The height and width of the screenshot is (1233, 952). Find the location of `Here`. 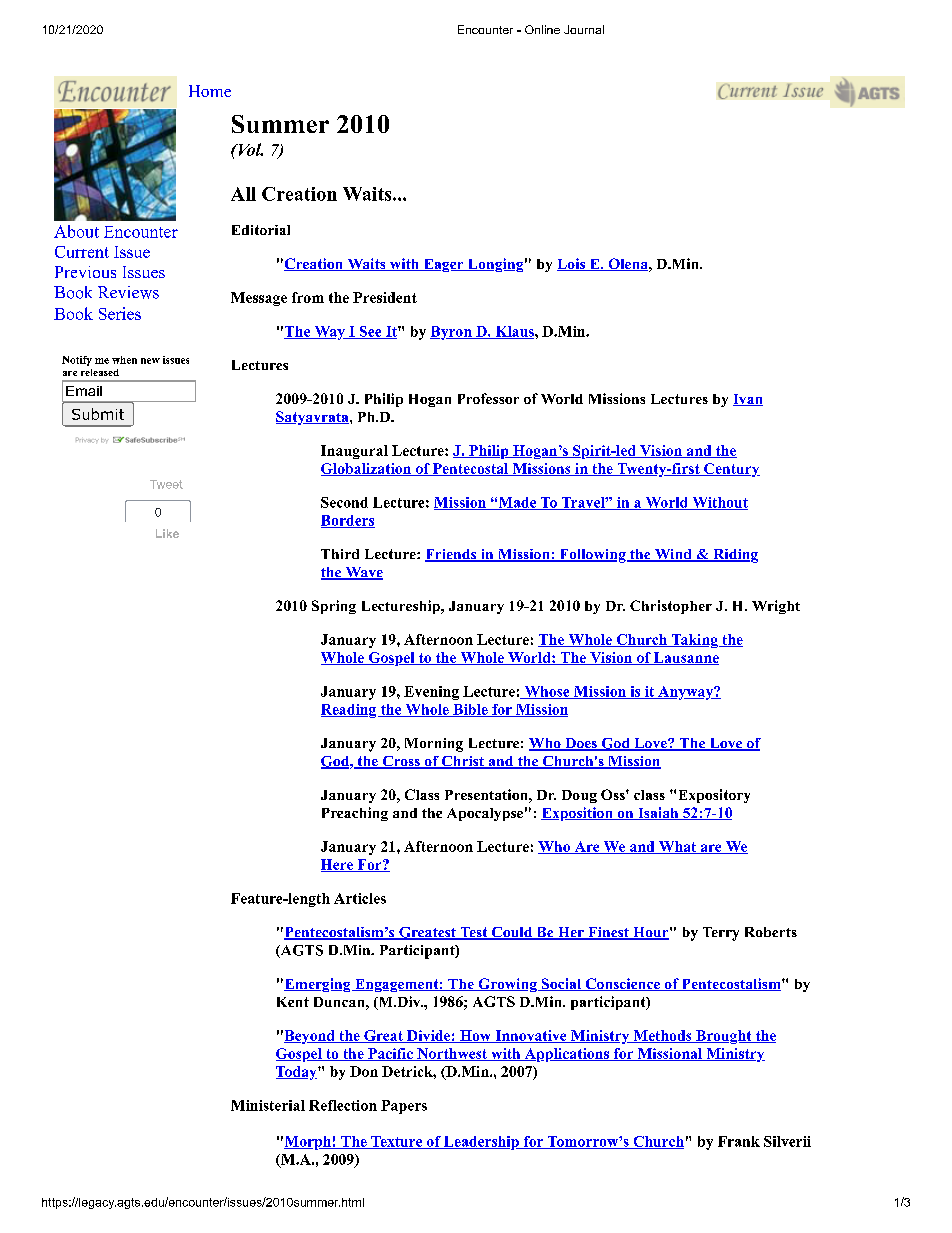

Here is located at coordinates (338, 865).
